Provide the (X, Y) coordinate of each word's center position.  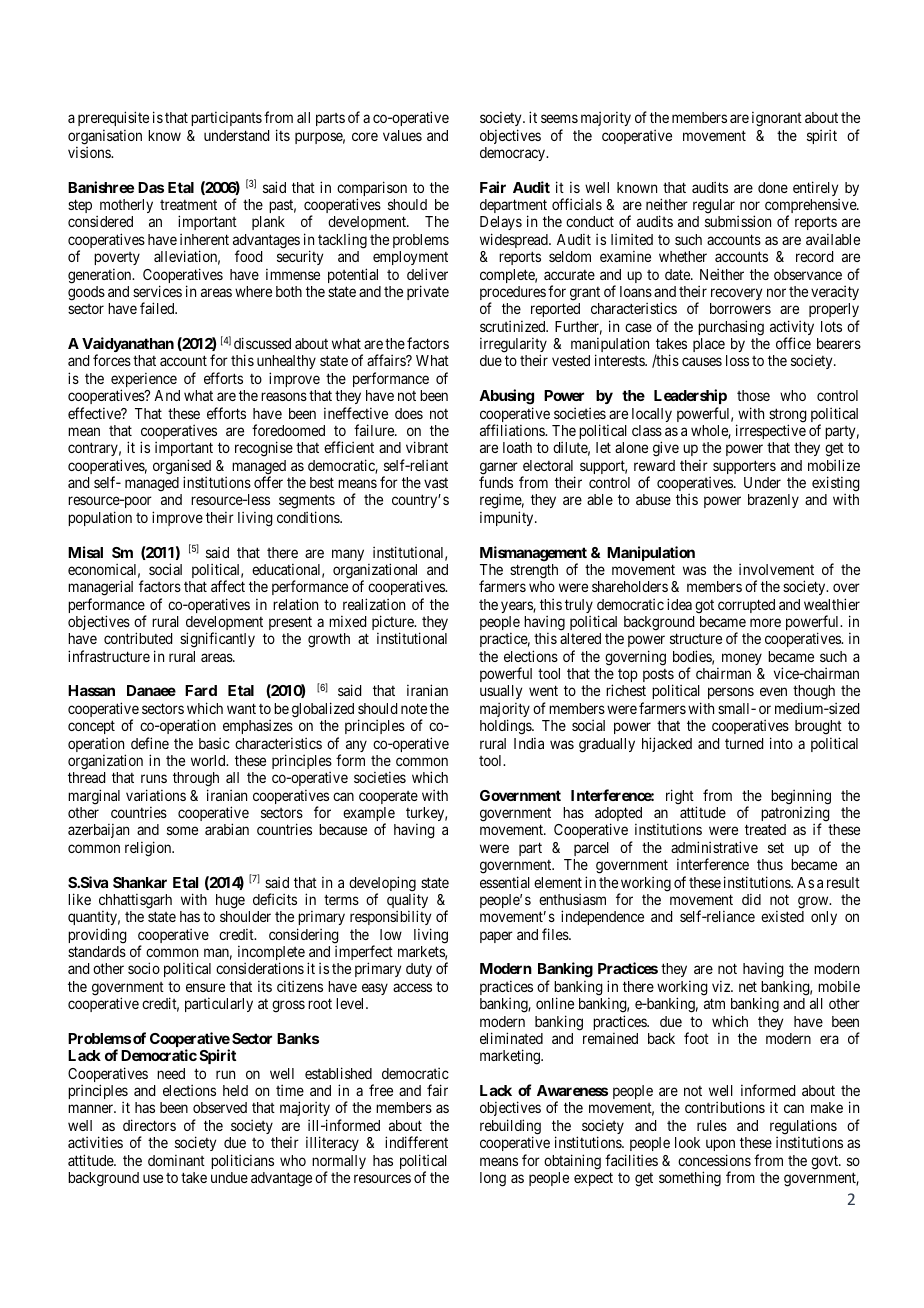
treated (765, 829)
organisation (105, 138)
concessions (714, 1160)
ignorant (777, 119)
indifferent (416, 1142)
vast (436, 483)
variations (156, 795)
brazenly (773, 501)
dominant (176, 1160)
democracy (514, 154)
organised (182, 468)
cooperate (388, 797)
